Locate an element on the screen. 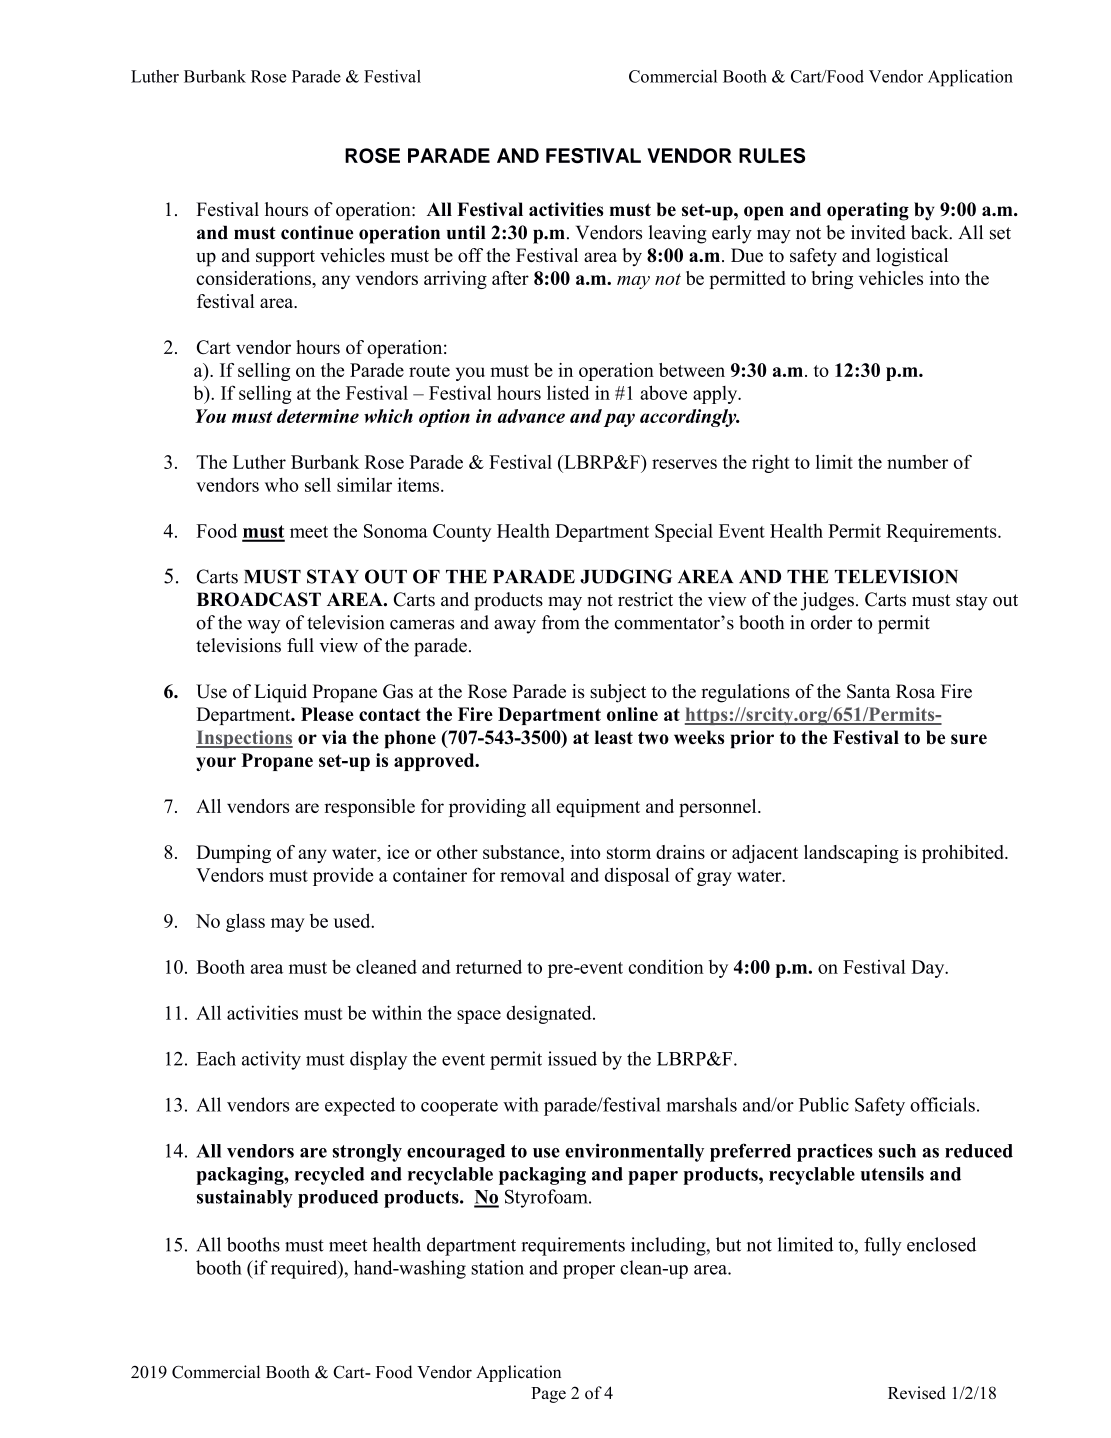 The height and width of the screenshot is (1438, 1111). issued is located at coordinates (572, 1058).
